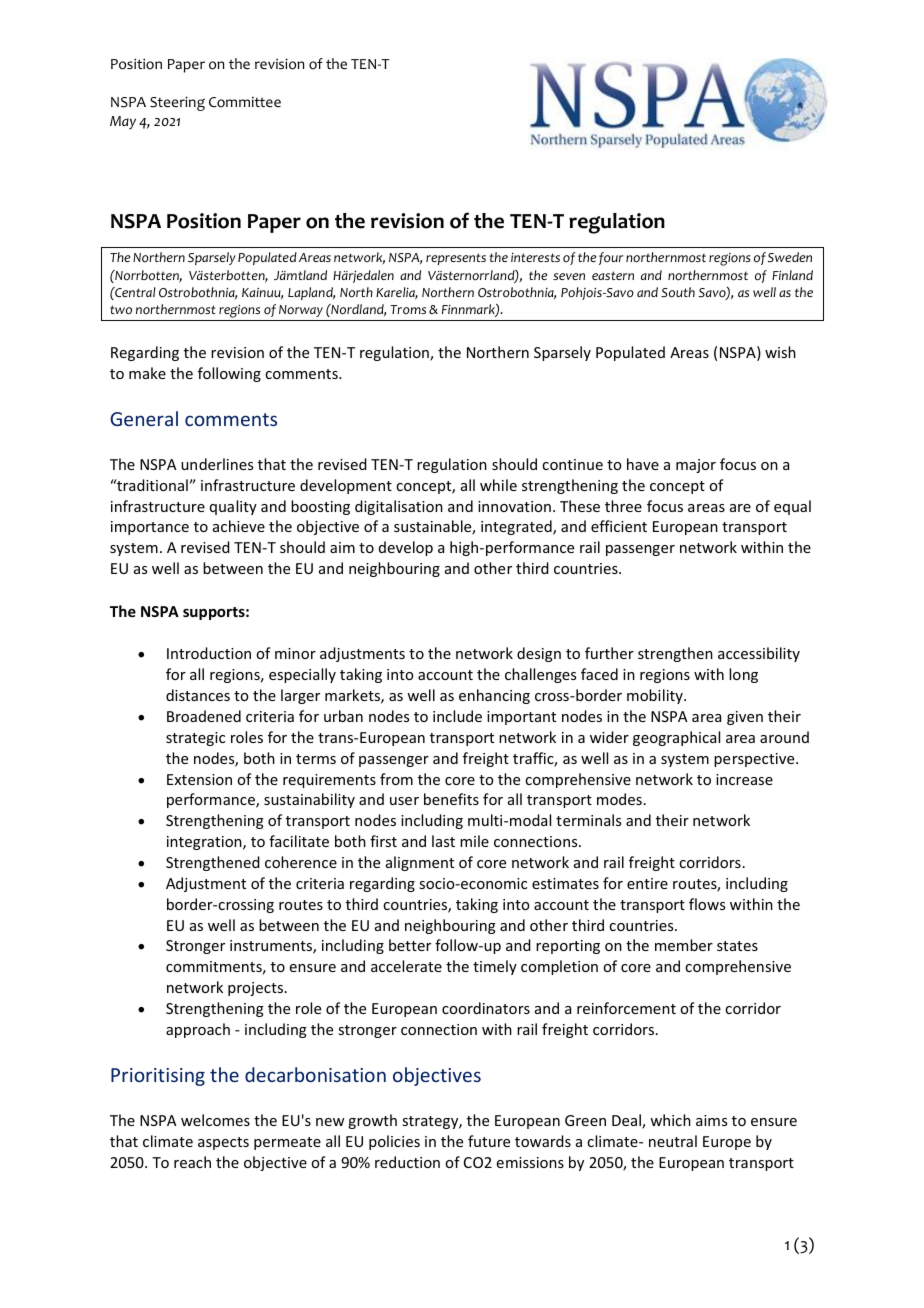  What do you see at coordinates (420, 863) in the screenshot?
I see `alignment` at bounding box center [420, 863].
